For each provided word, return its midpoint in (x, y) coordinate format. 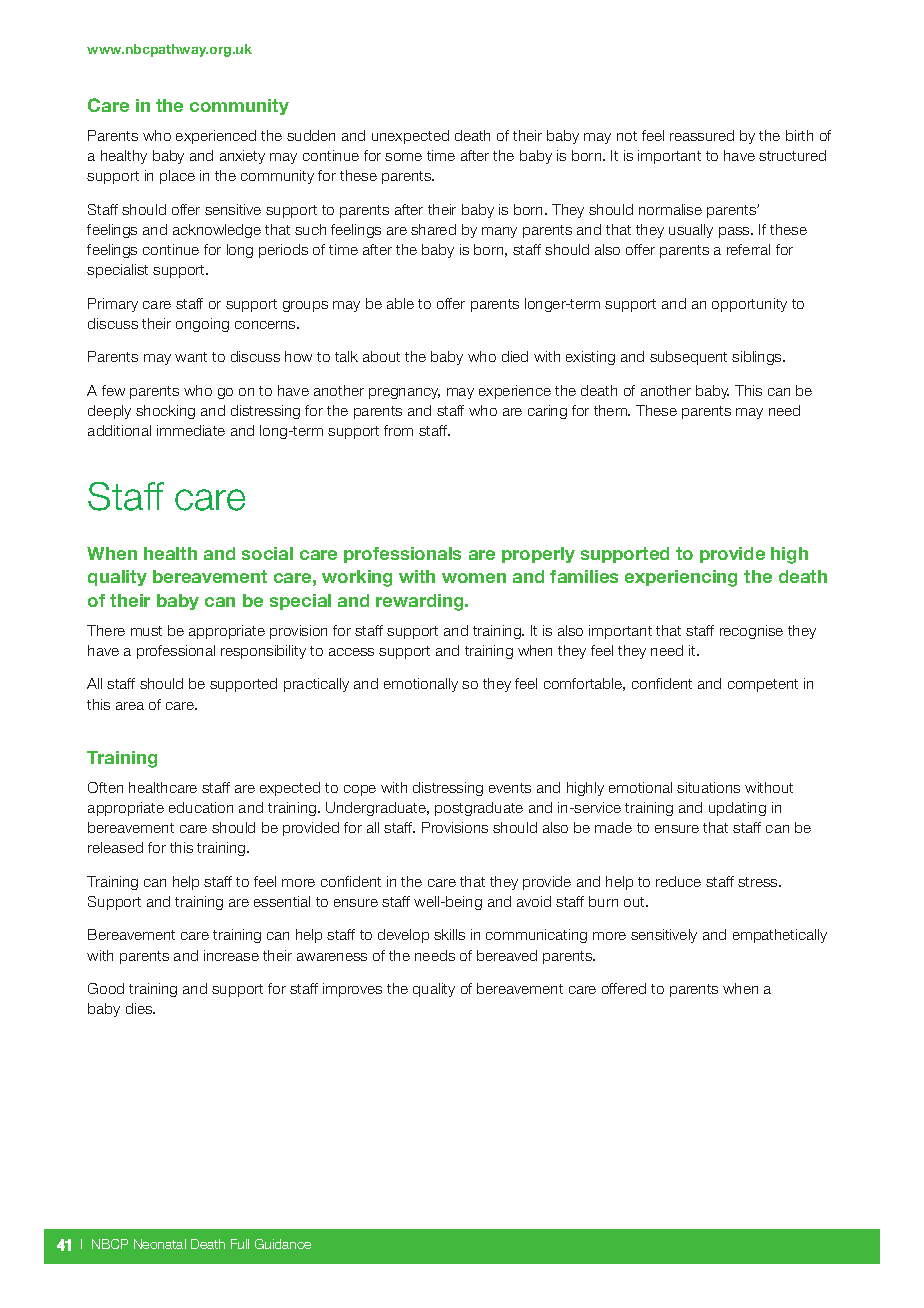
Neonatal (160, 1244)
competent (763, 685)
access (351, 652)
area (130, 706)
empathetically (780, 936)
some (403, 157)
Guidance (283, 1244)
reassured (702, 135)
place (177, 177)
